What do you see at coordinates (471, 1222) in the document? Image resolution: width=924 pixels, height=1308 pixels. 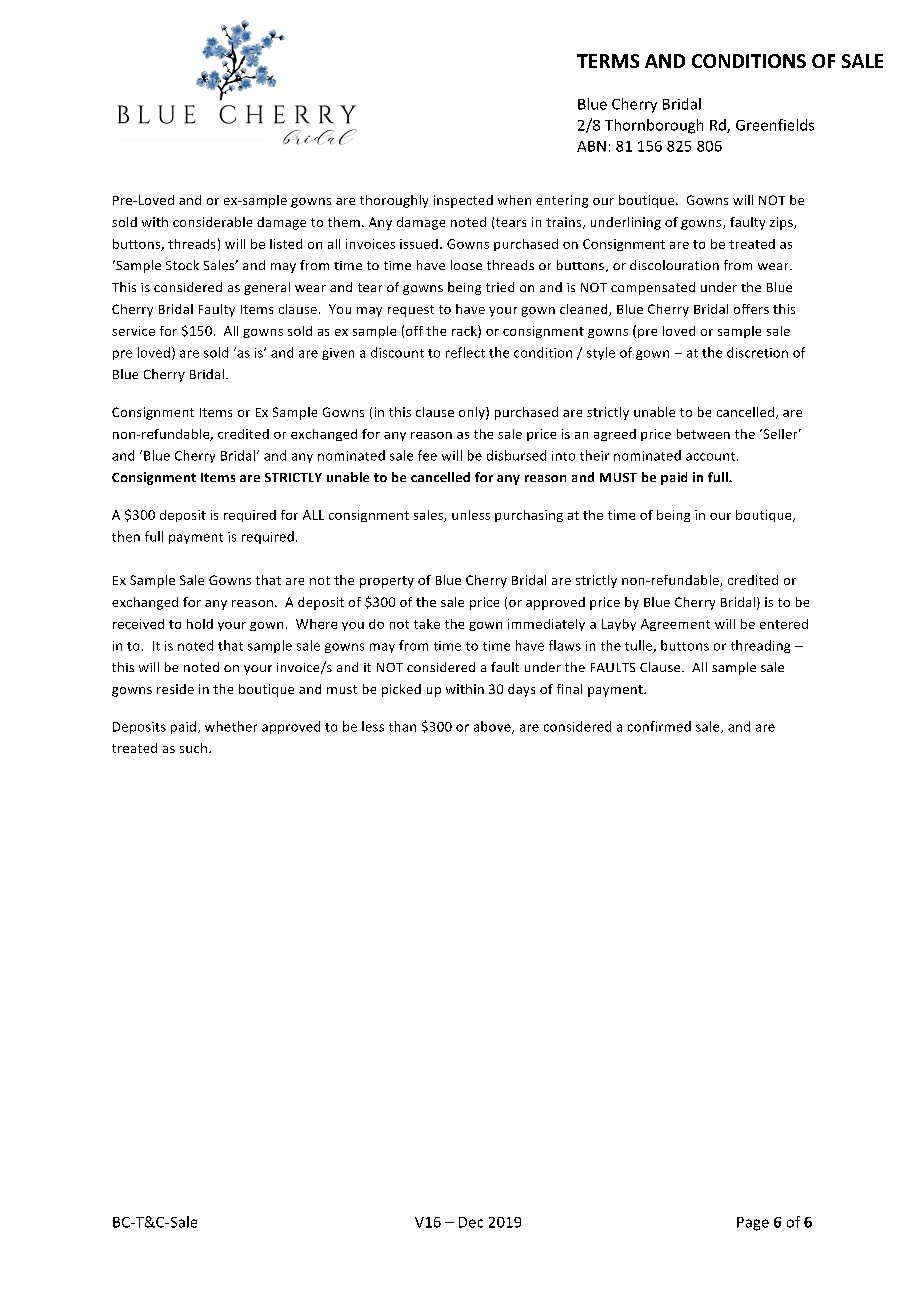 I see `Dec` at bounding box center [471, 1222].
